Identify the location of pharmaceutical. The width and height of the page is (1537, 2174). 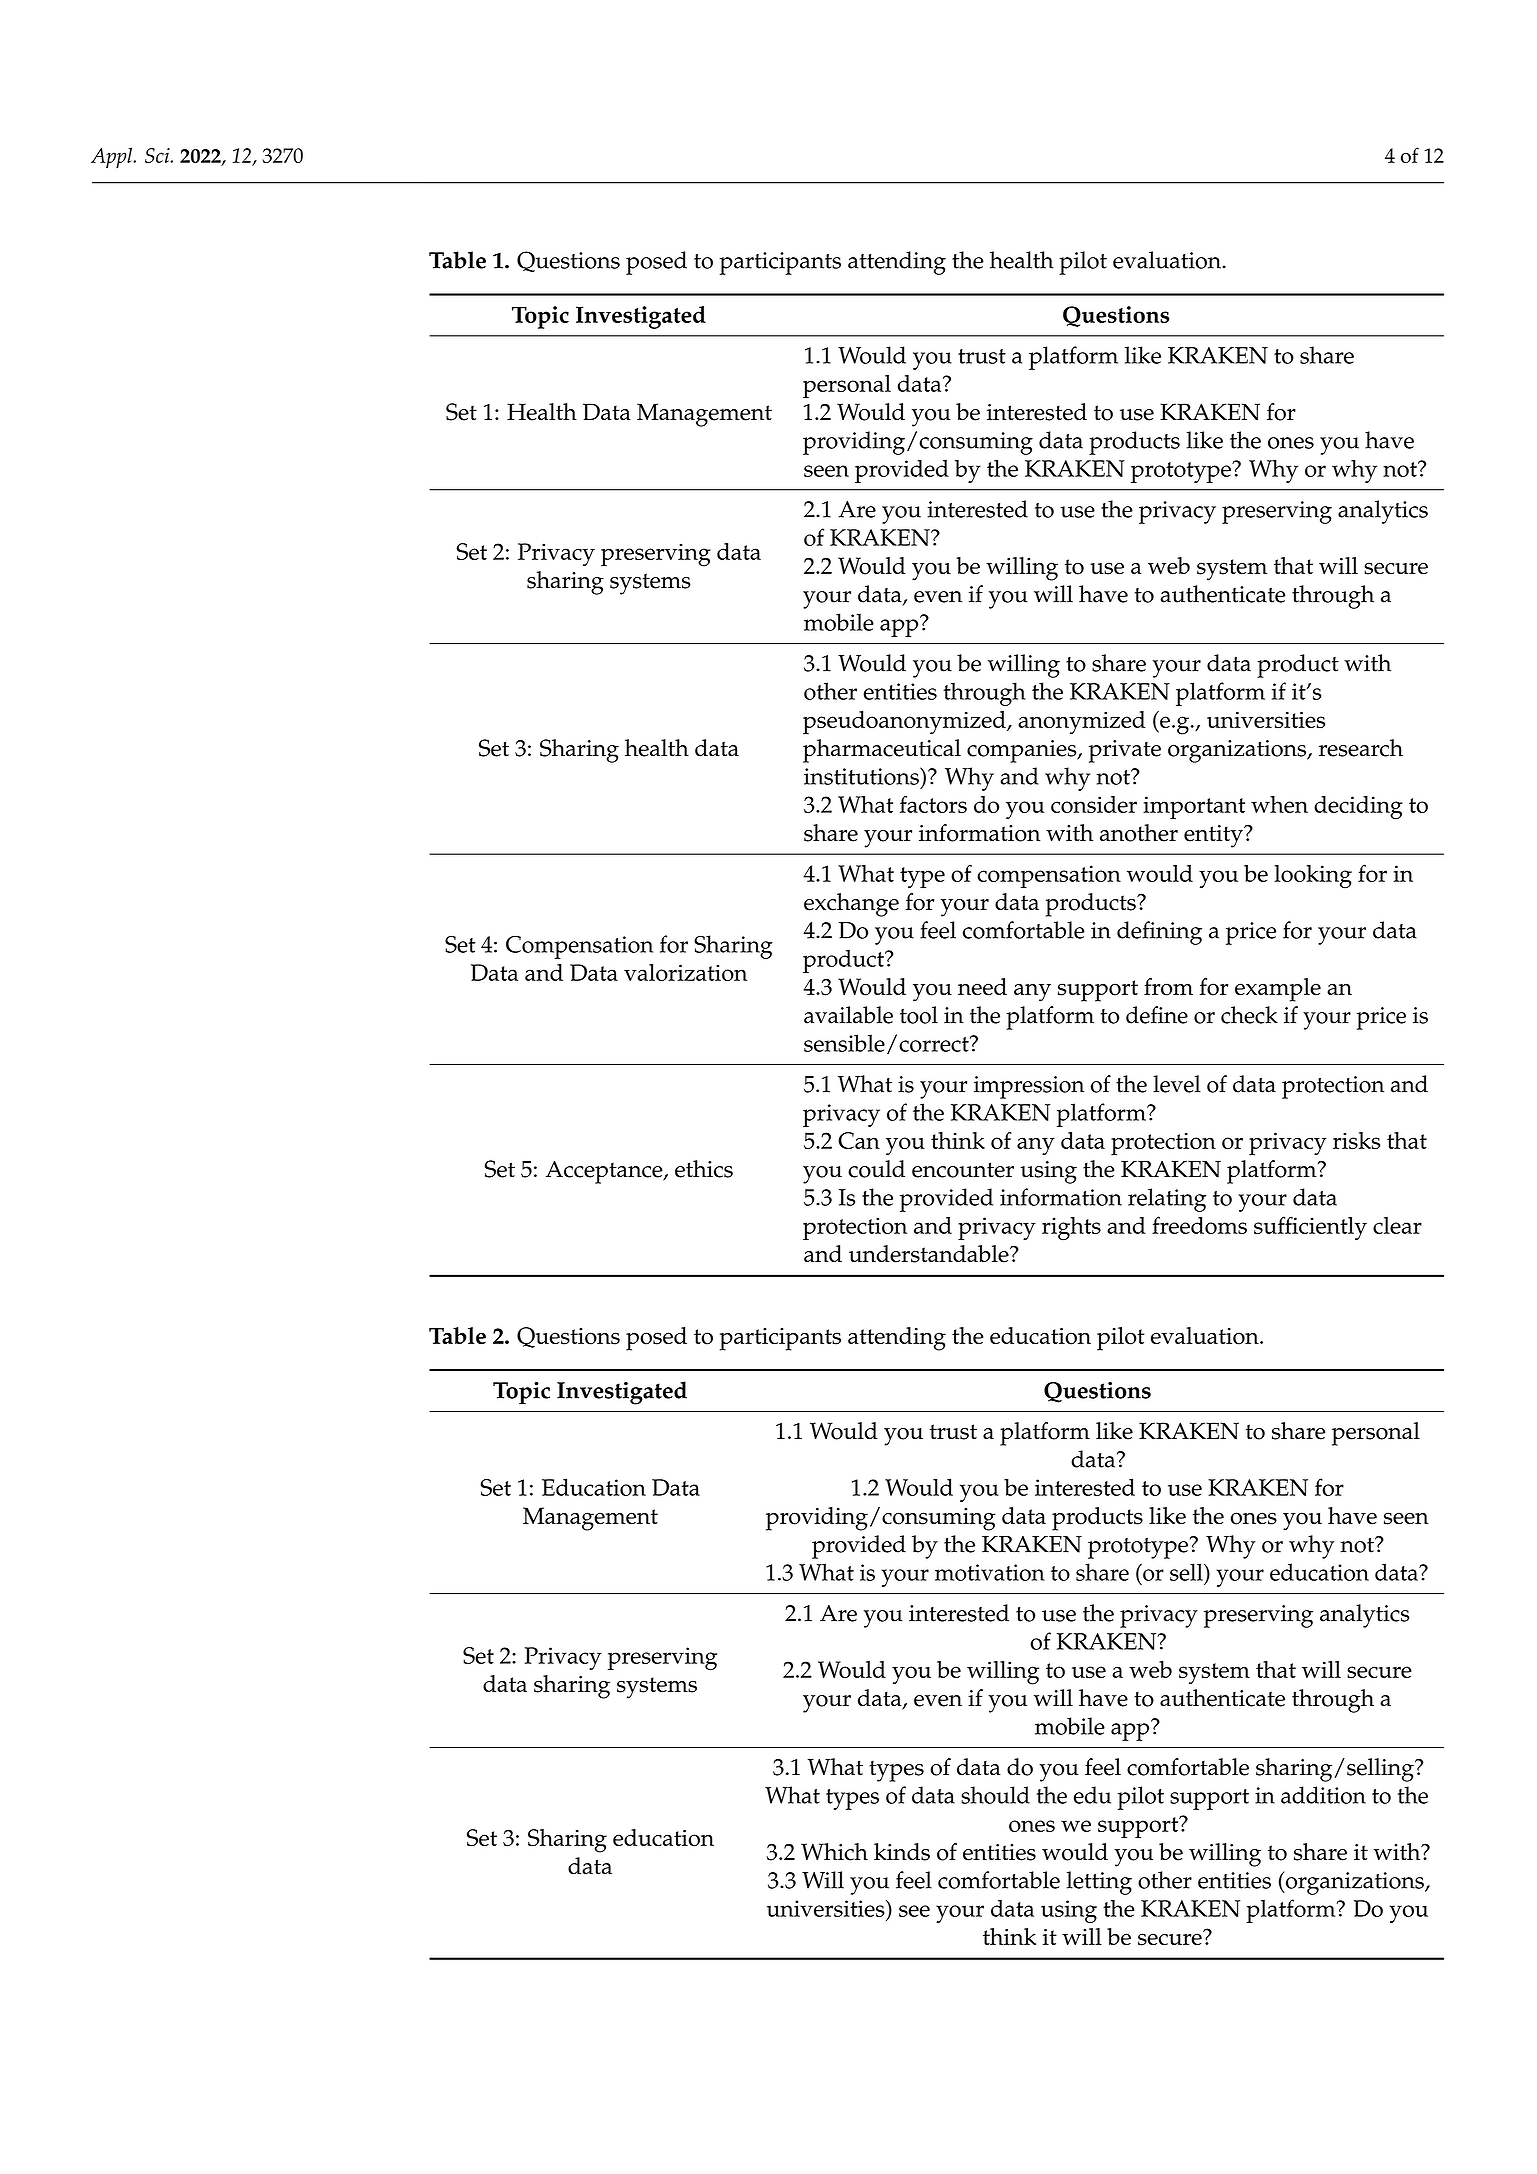
(882, 751).
